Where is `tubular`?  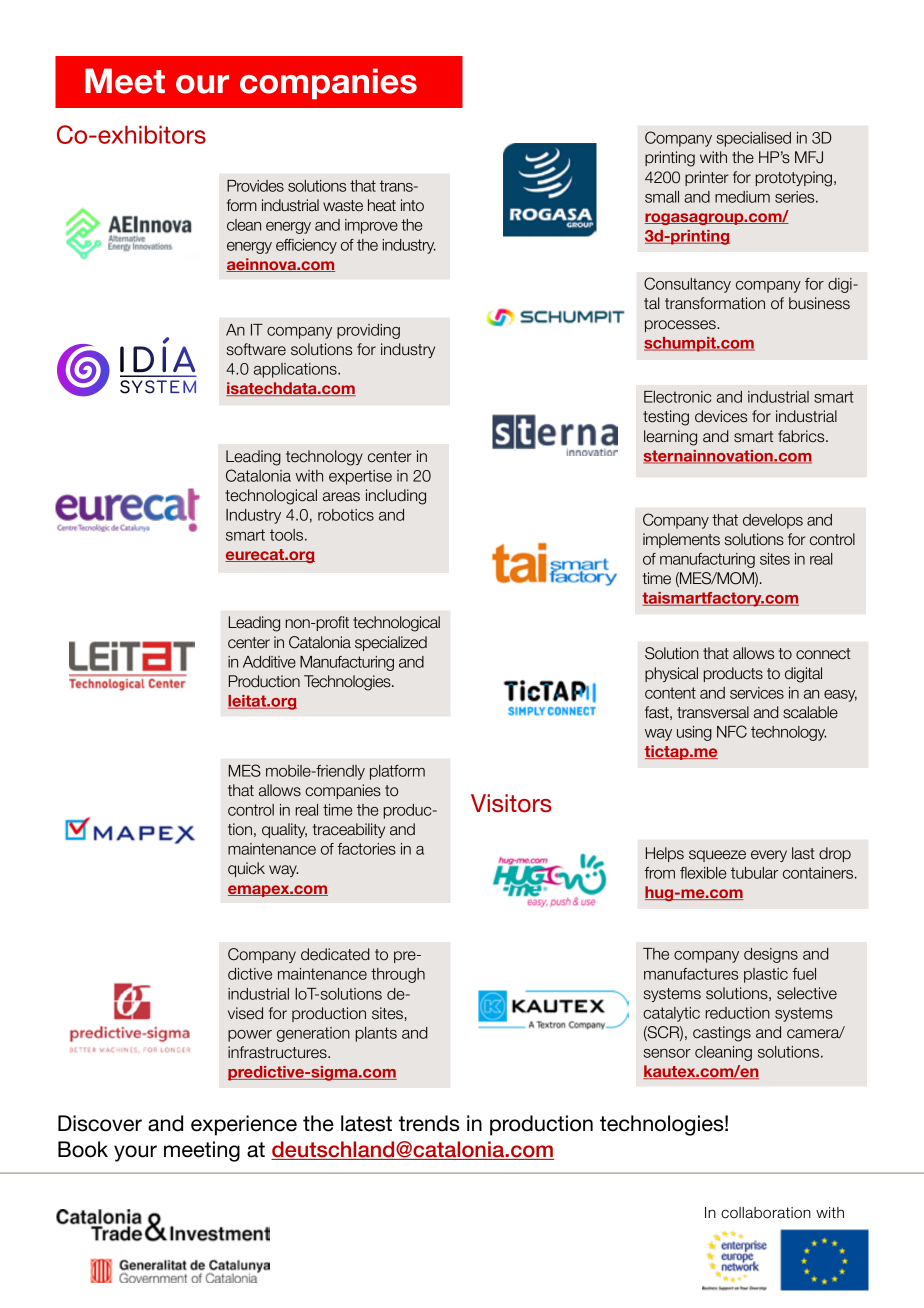
tubular is located at coordinates (754, 873).
